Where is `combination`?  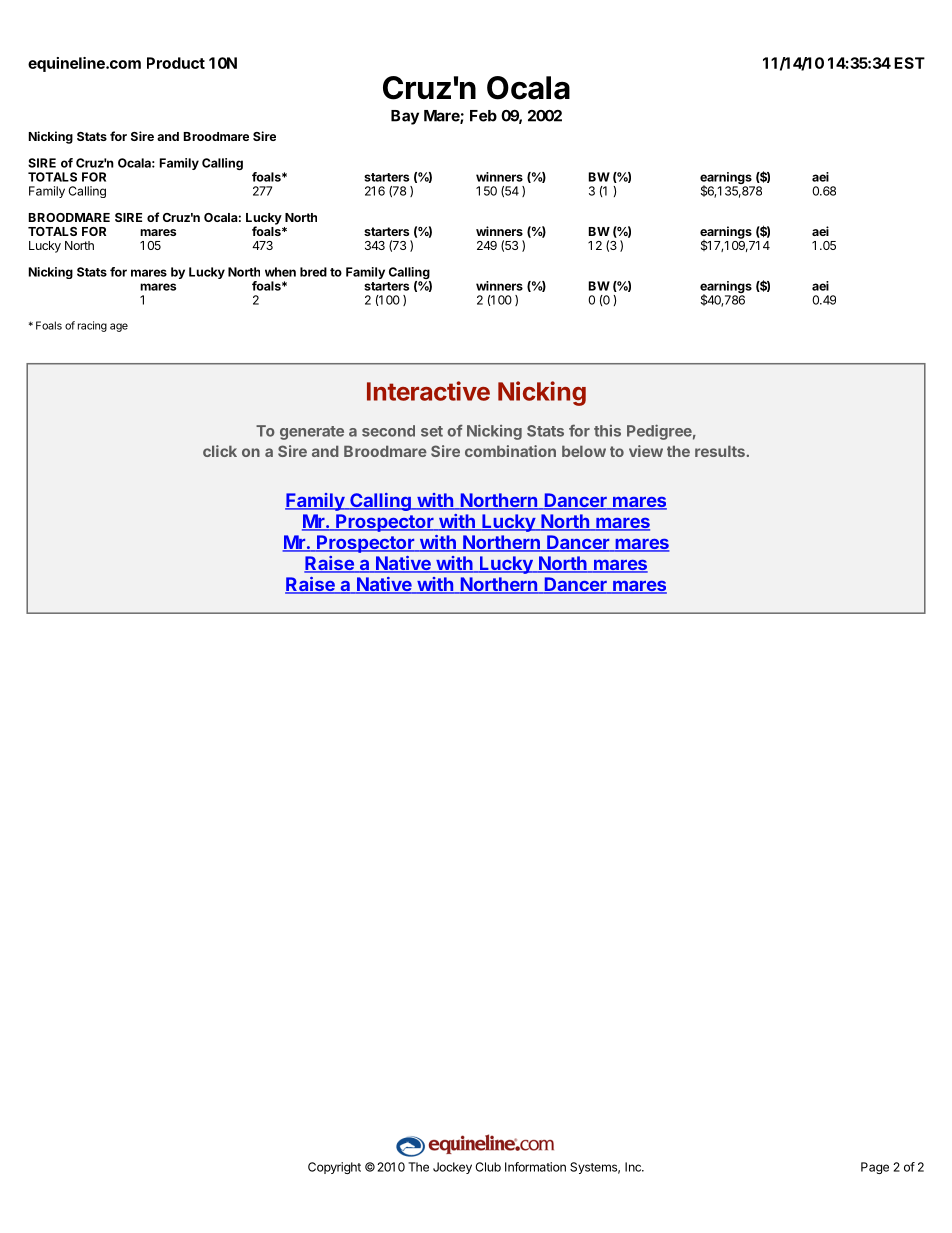 combination is located at coordinates (510, 451).
